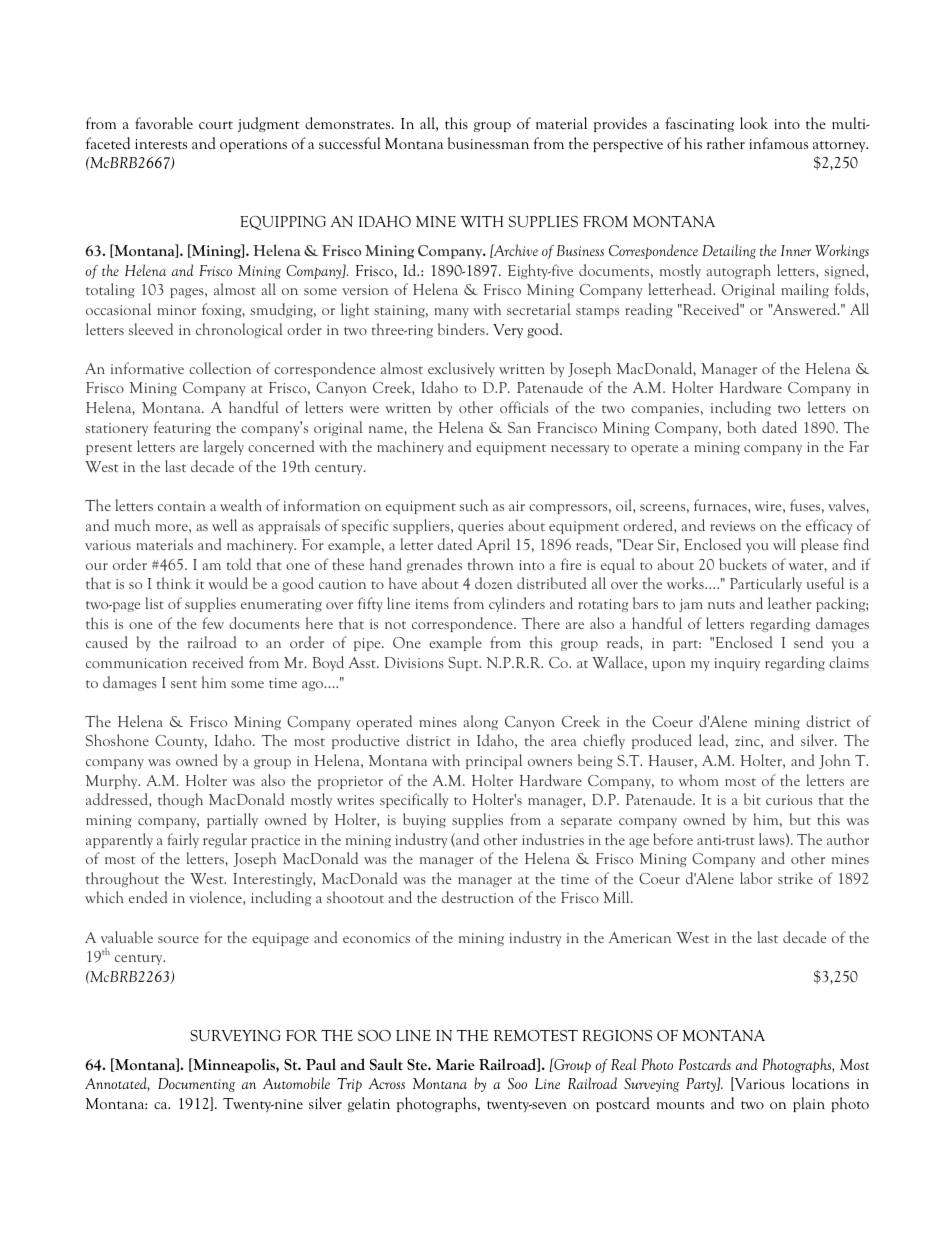 The height and width of the screenshot is (1233, 952). I want to click on largely, so click(224, 447).
